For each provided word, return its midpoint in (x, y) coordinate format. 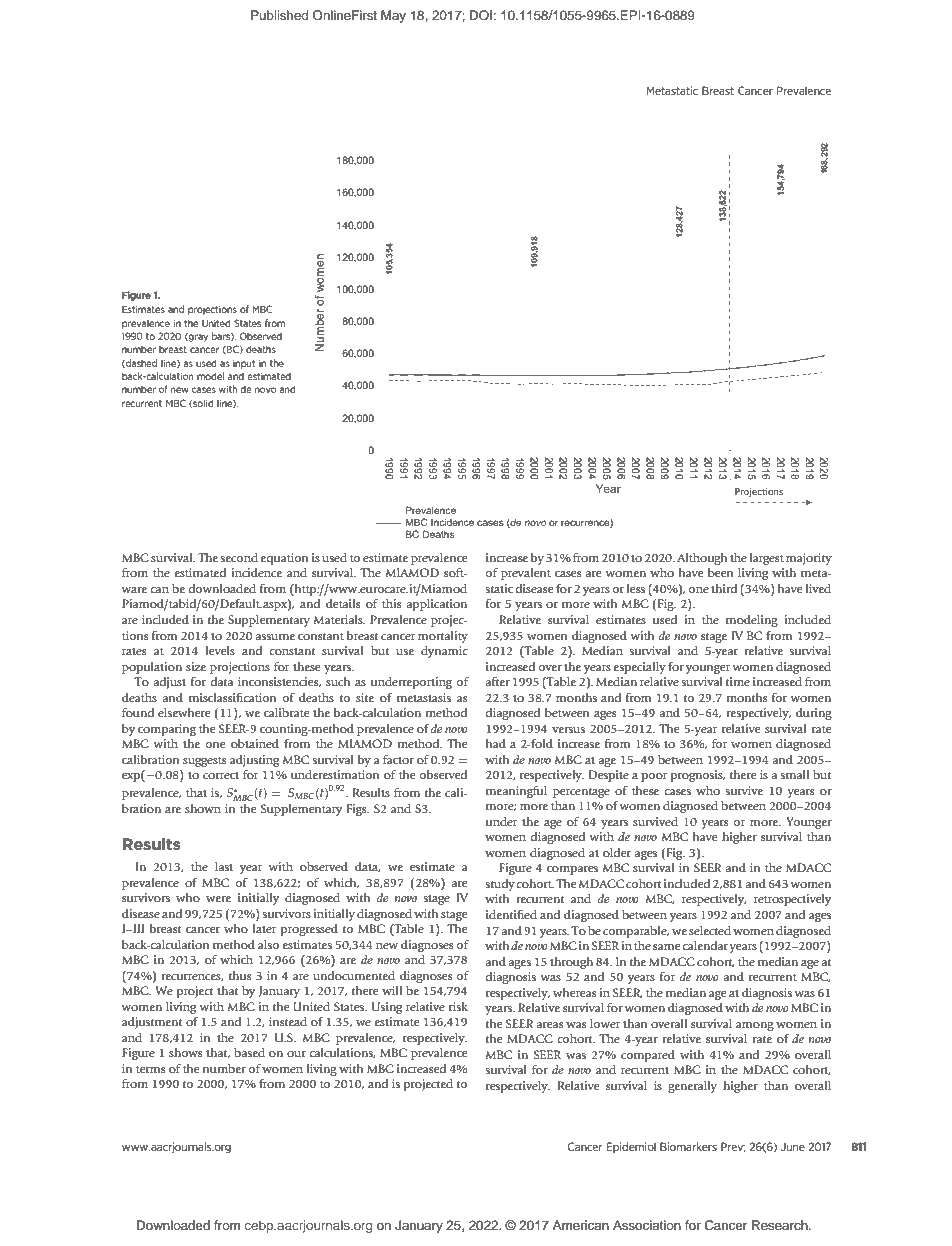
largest (766, 559)
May (393, 16)
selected (710, 930)
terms (151, 1069)
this (392, 603)
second (239, 557)
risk (458, 1006)
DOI (481, 15)
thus (240, 975)
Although (702, 559)
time (737, 681)
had (496, 743)
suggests (205, 762)
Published (279, 15)
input (244, 364)
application (437, 605)
